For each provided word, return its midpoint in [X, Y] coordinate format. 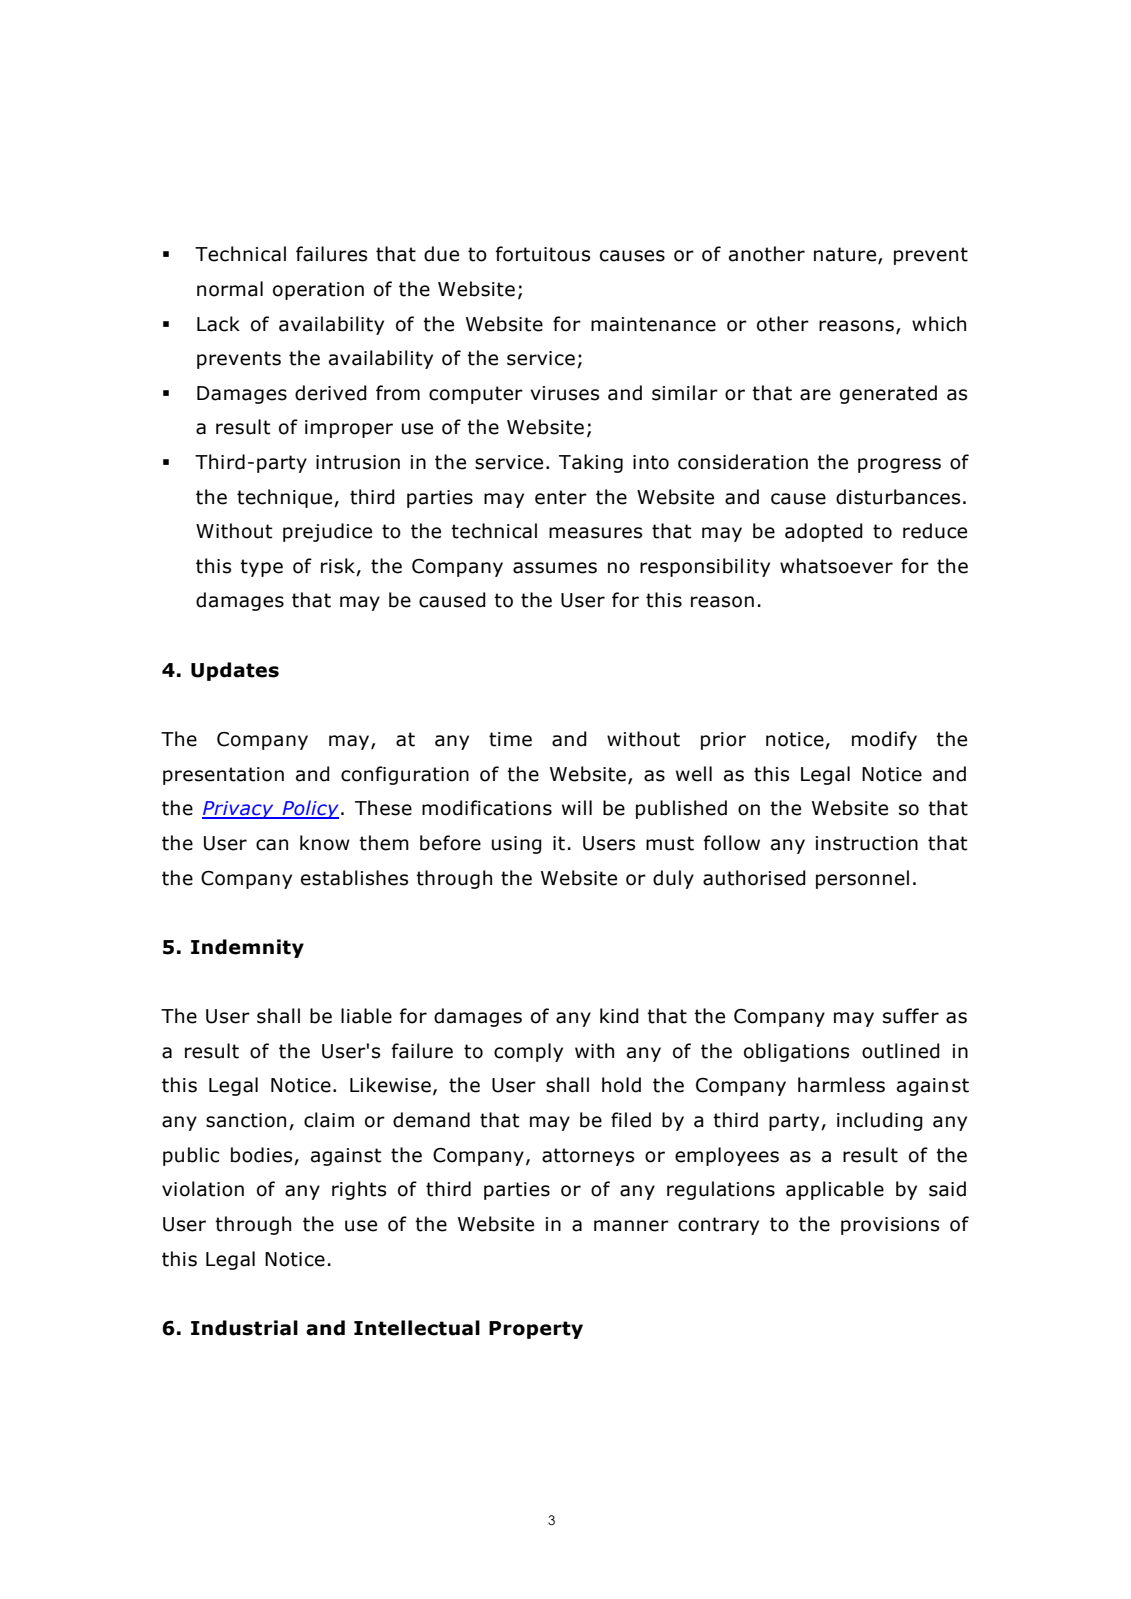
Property [536, 1330]
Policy [309, 809]
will [577, 807]
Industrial [244, 1328]
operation [318, 291]
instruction [867, 843]
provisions [890, 1226]
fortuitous [543, 254]
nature [846, 255]
